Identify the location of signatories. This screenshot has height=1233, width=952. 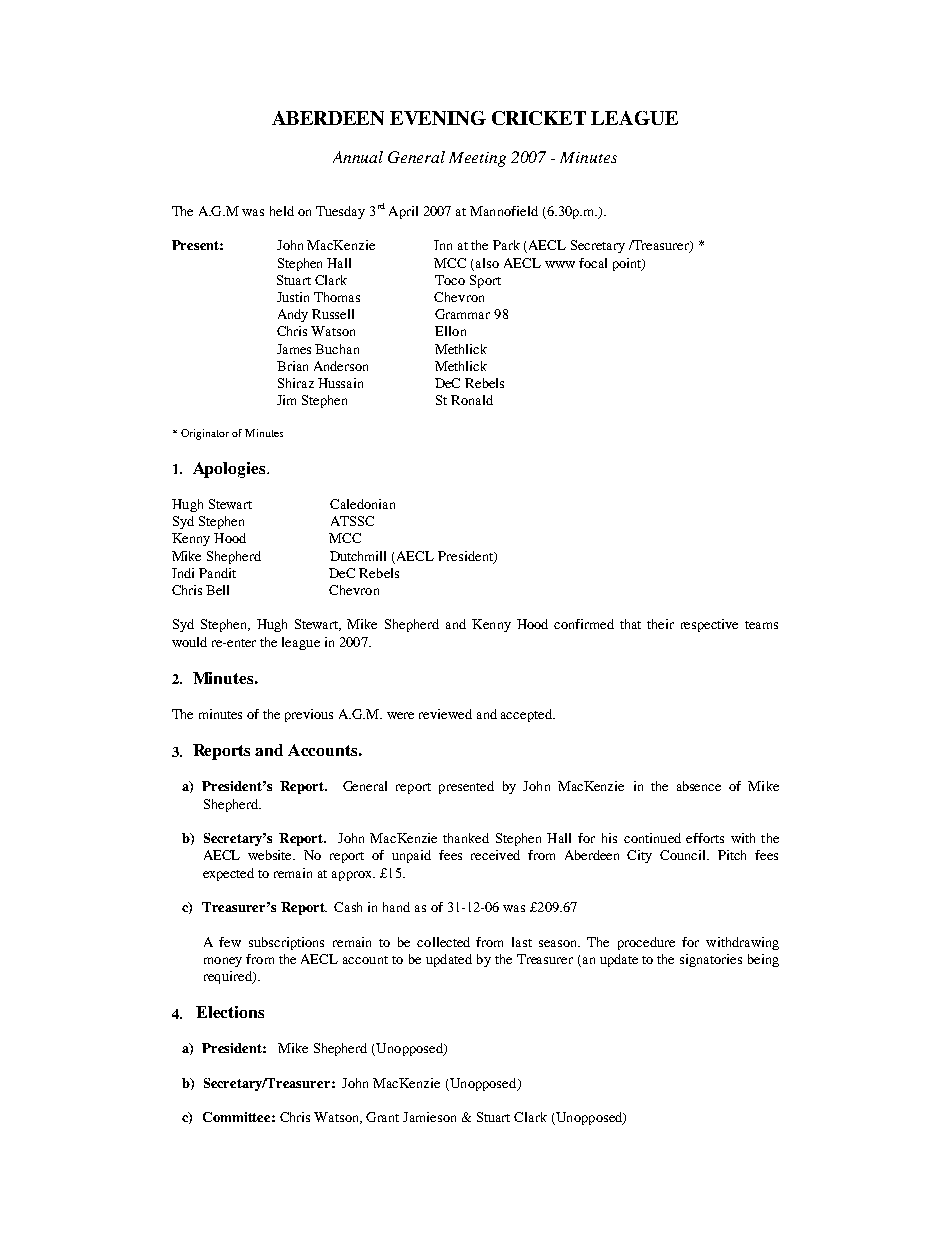
(711, 960).
